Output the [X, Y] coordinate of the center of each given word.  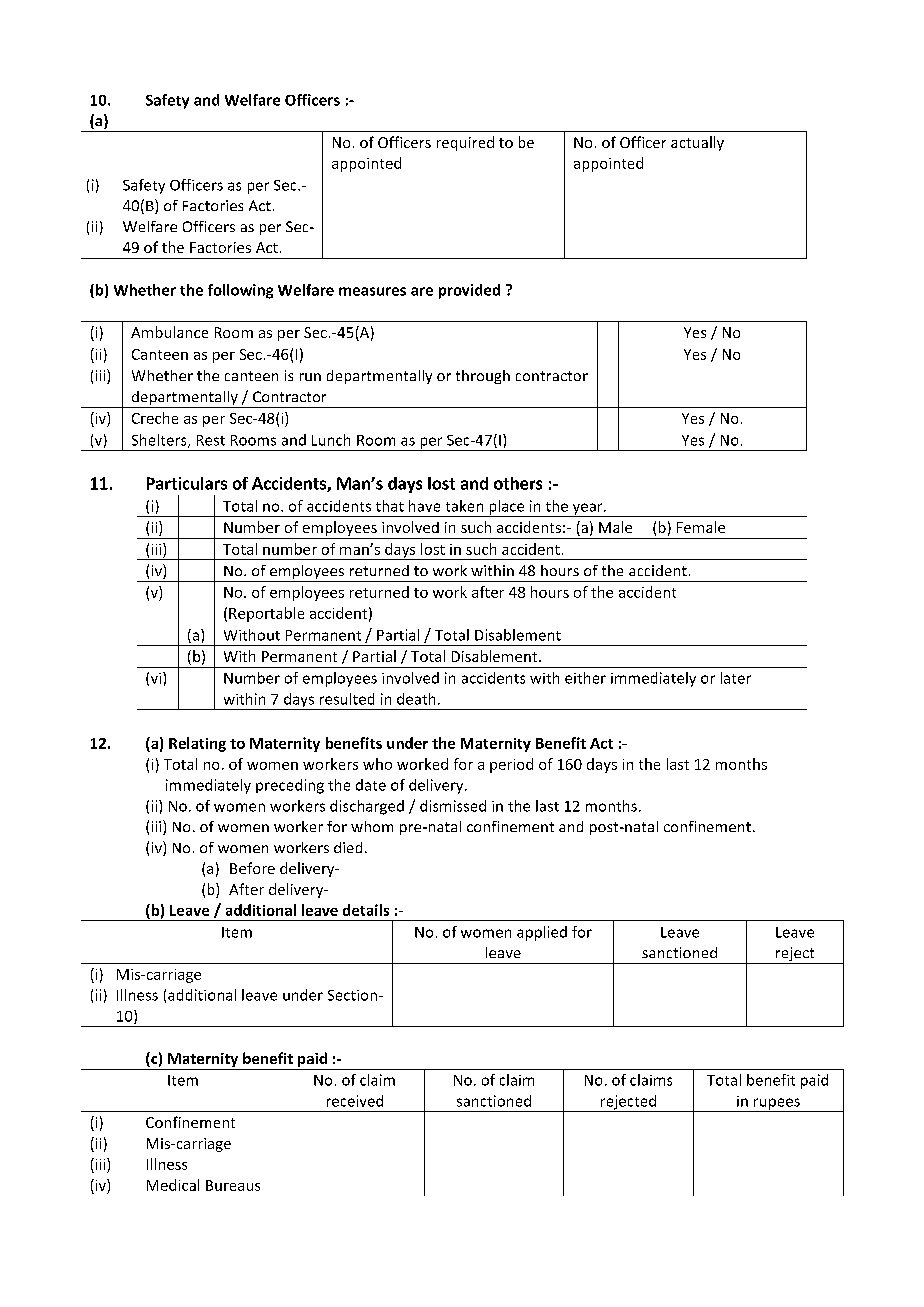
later [736, 678]
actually [697, 143]
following [240, 291]
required [465, 143]
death [416, 699]
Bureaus [233, 1185]
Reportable [266, 614]
